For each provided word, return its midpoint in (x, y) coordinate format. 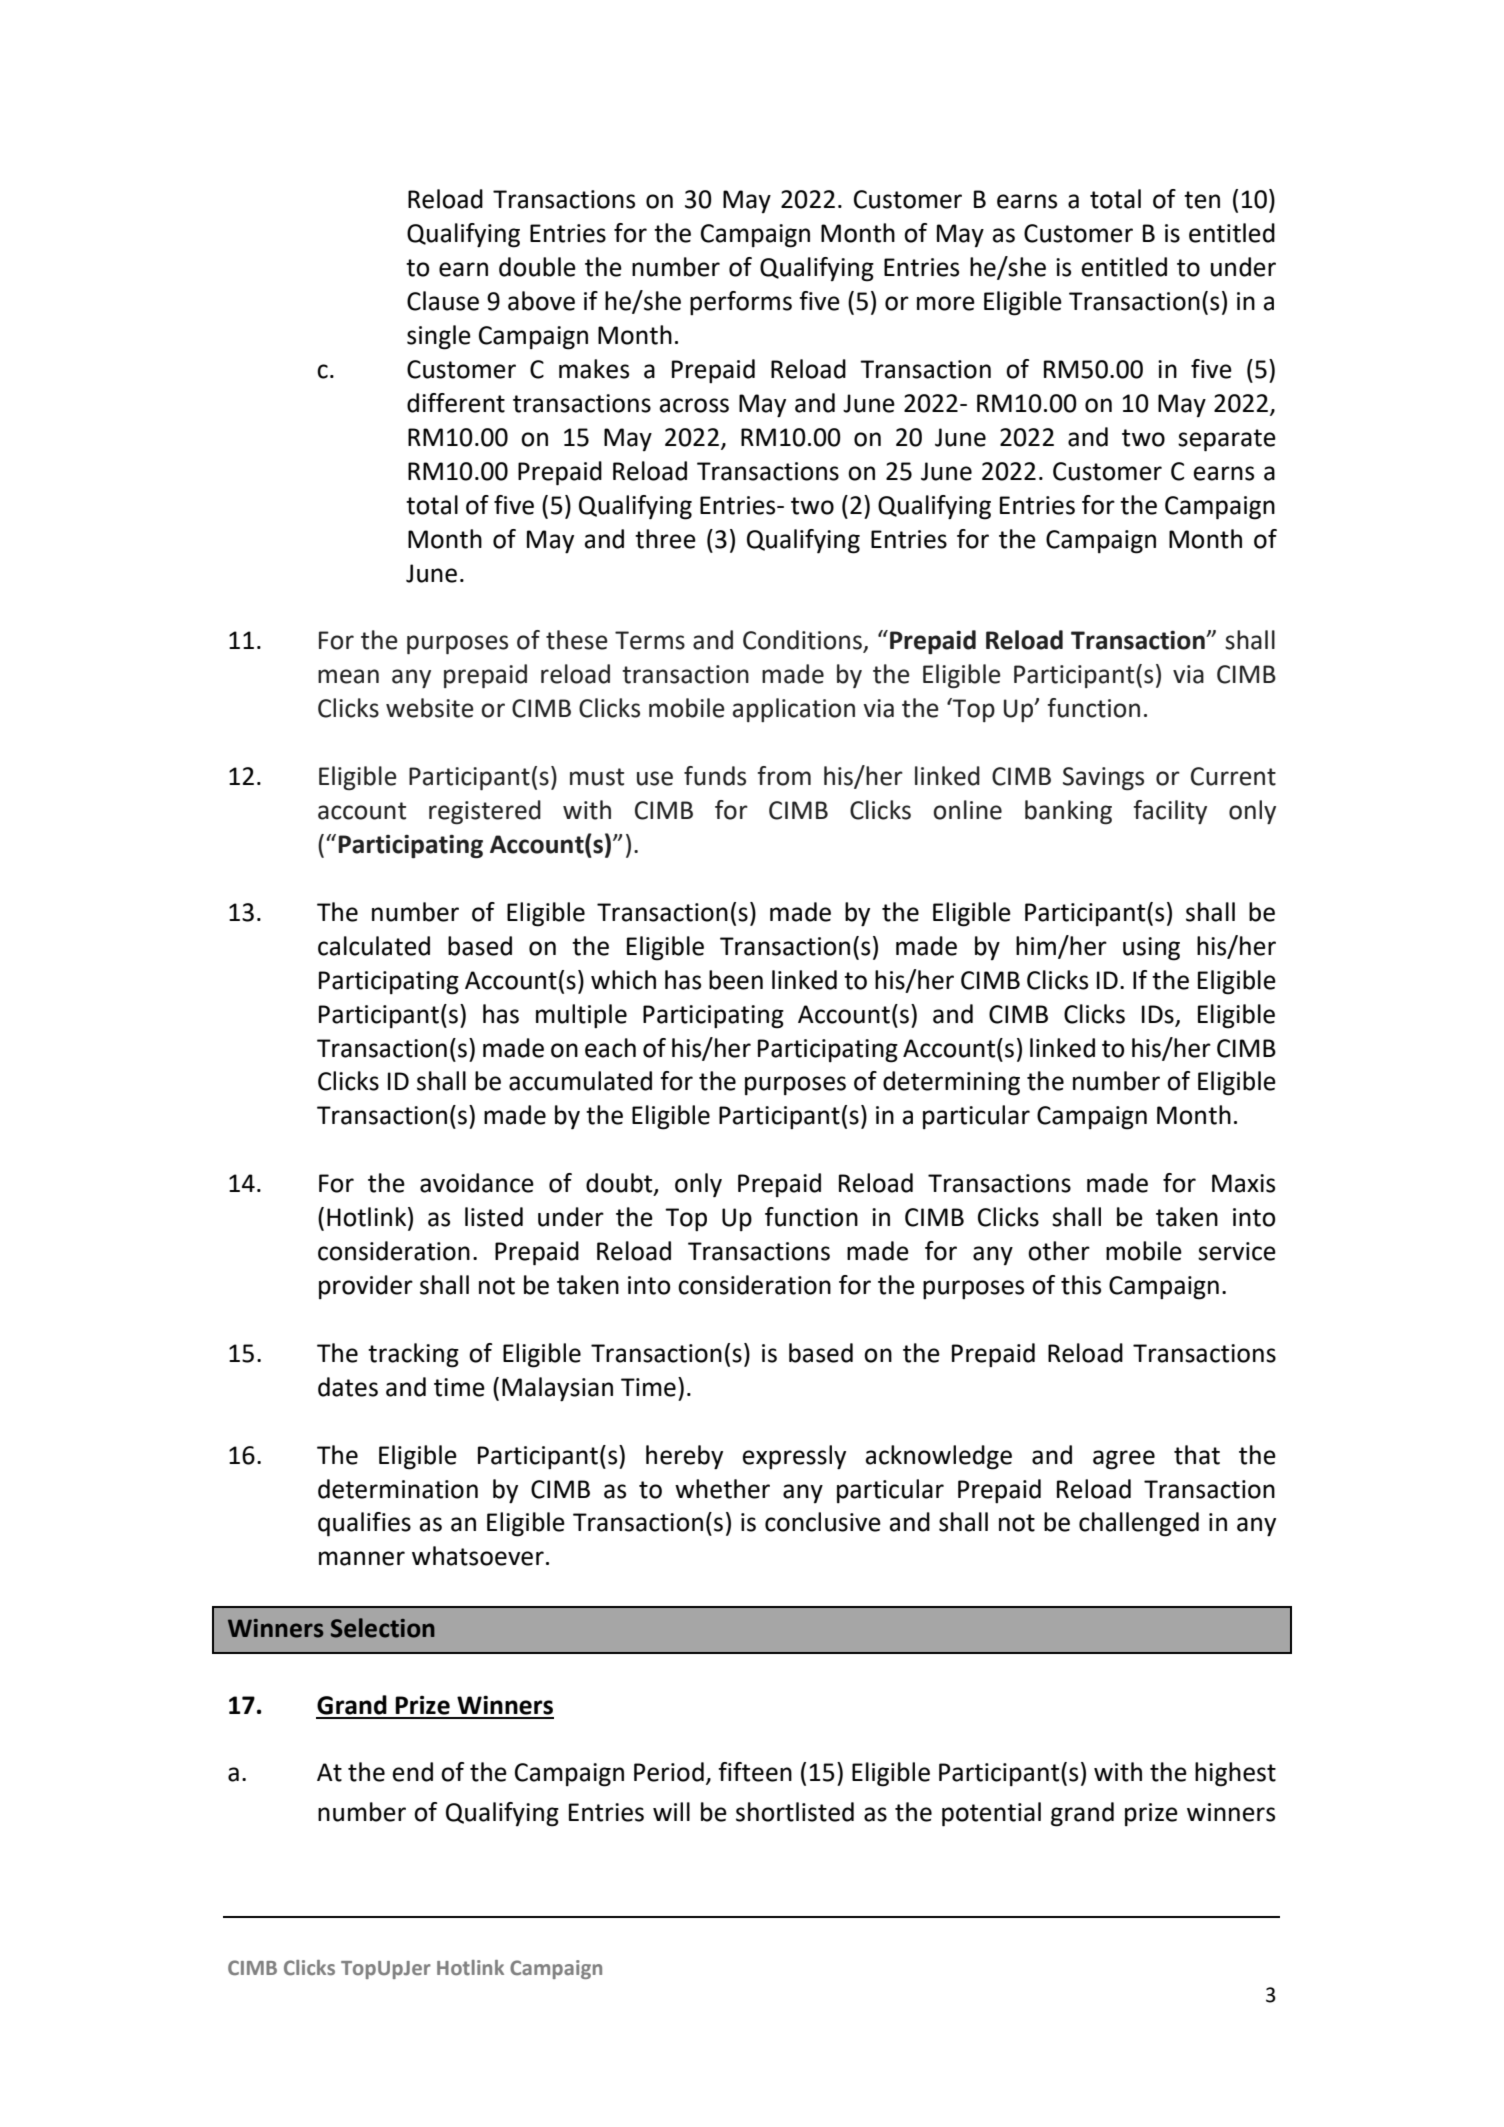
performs (741, 303)
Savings (1103, 779)
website (430, 708)
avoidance (477, 1183)
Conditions (803, 641)
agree (1124, 1460)
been (736, 980)
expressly (794, 1457)
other (1059, 1251)
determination (398, 1489)
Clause (443, 301)
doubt (620, 1184)
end (413, 1772)
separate (1227, 440)
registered (485, 812)
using (1151, 949)
